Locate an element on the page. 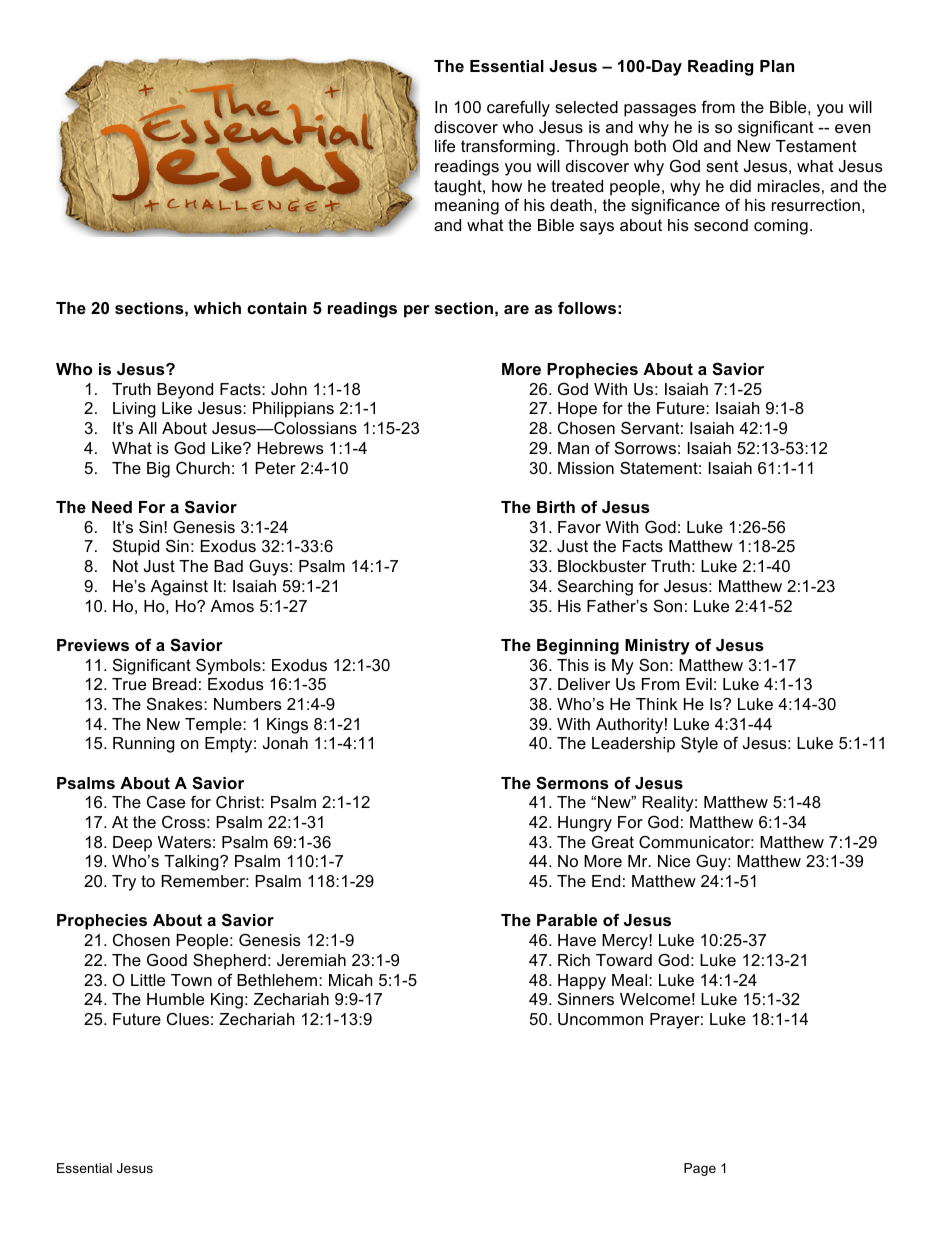 The height and width of the page is (1233, 952). Humble is located at coordinates (175, 999).
